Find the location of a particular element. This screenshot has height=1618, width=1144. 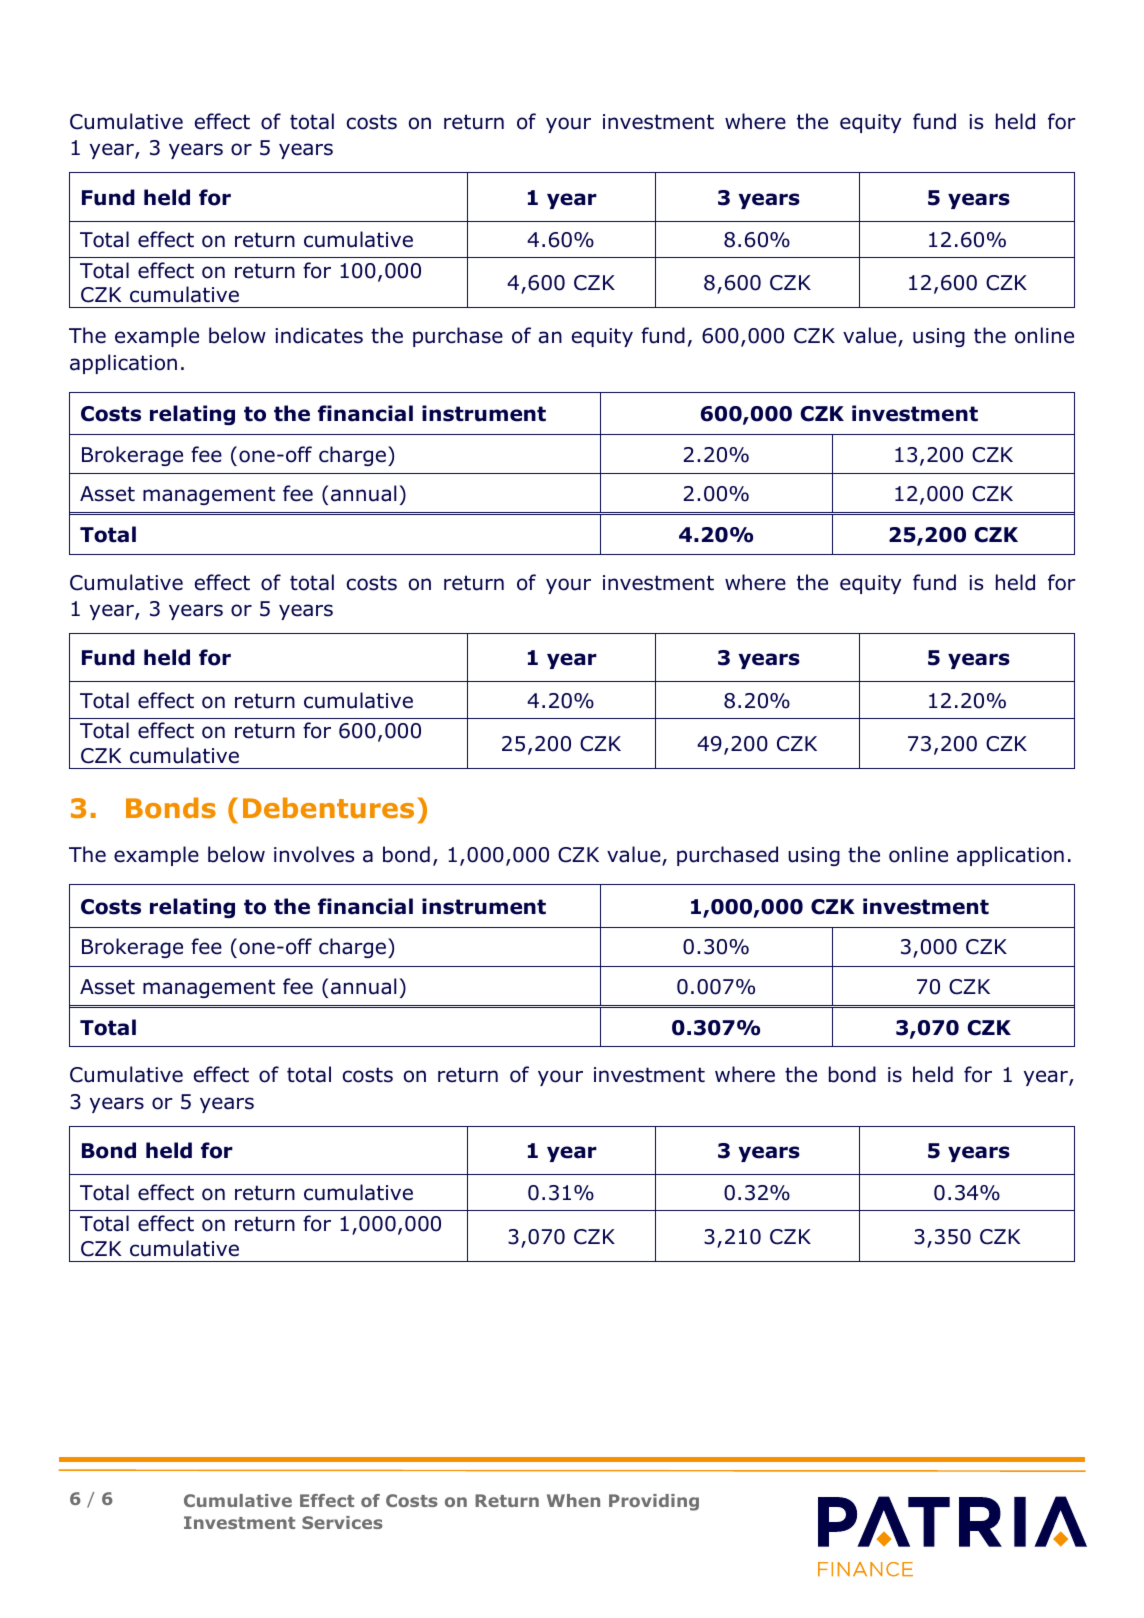

Providing is located at coordinates (654, 1502).
